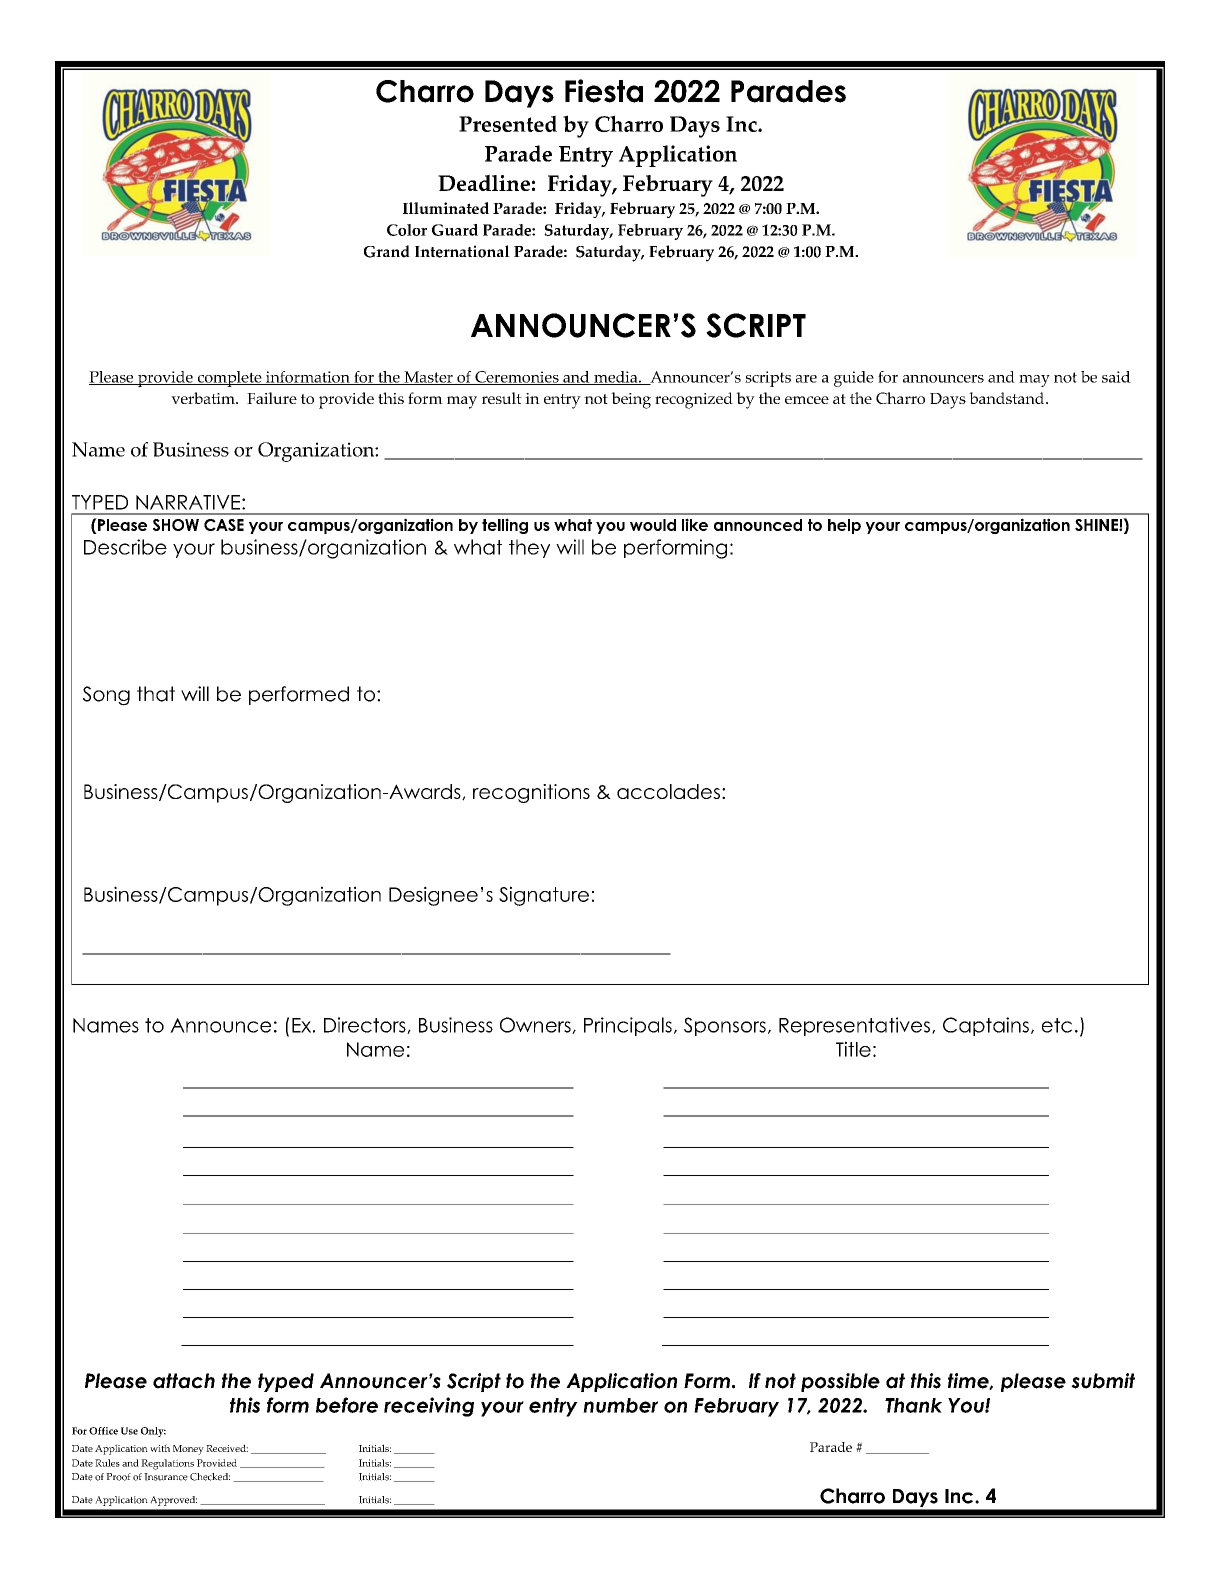 The image size is (1220, 1579). What do you see at coordinates (1097, 525) in the screenshot?
I see `SHINE` at bounding box center [1097, 525].
